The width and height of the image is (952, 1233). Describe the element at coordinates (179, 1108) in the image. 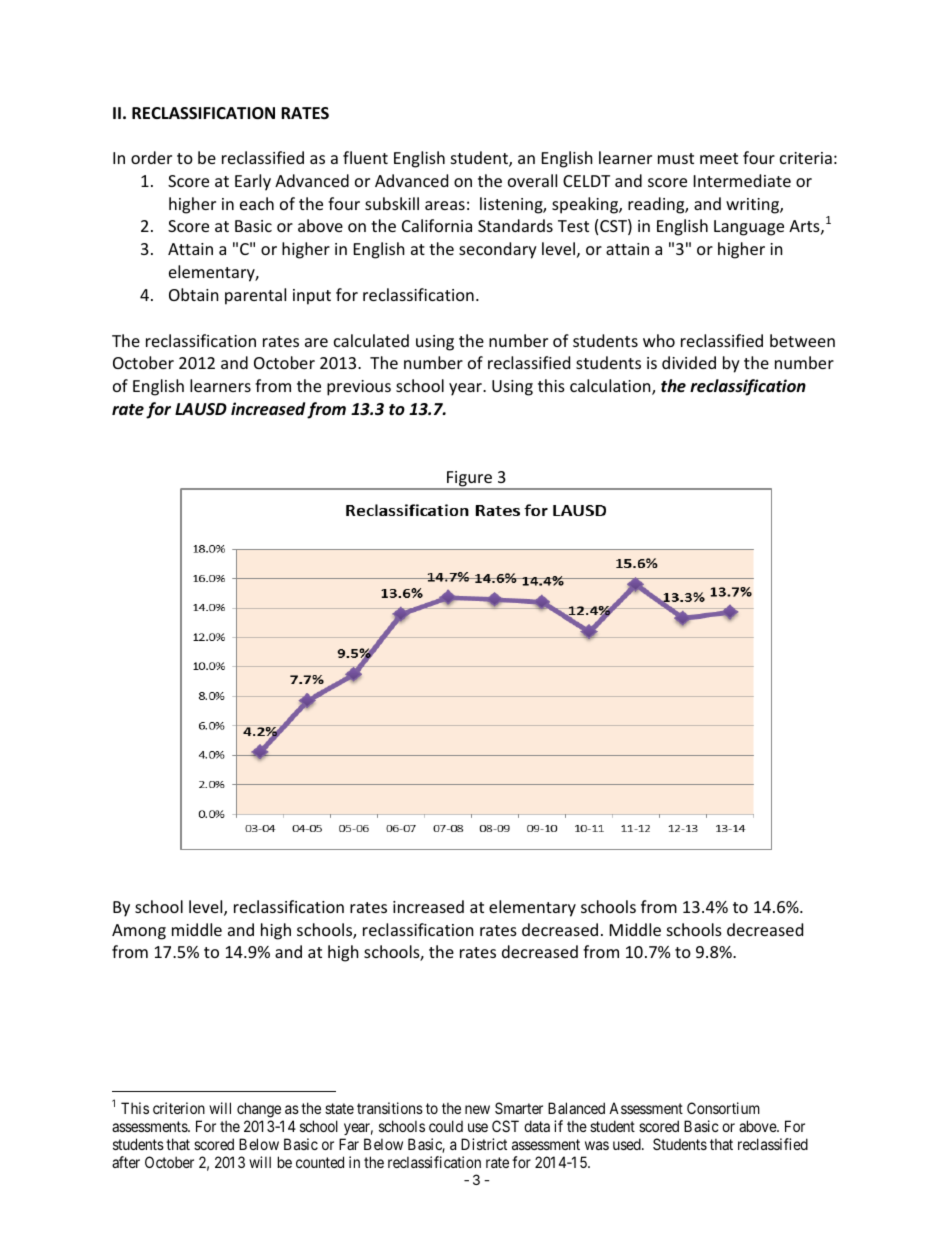

I see `criterion` at that location.
